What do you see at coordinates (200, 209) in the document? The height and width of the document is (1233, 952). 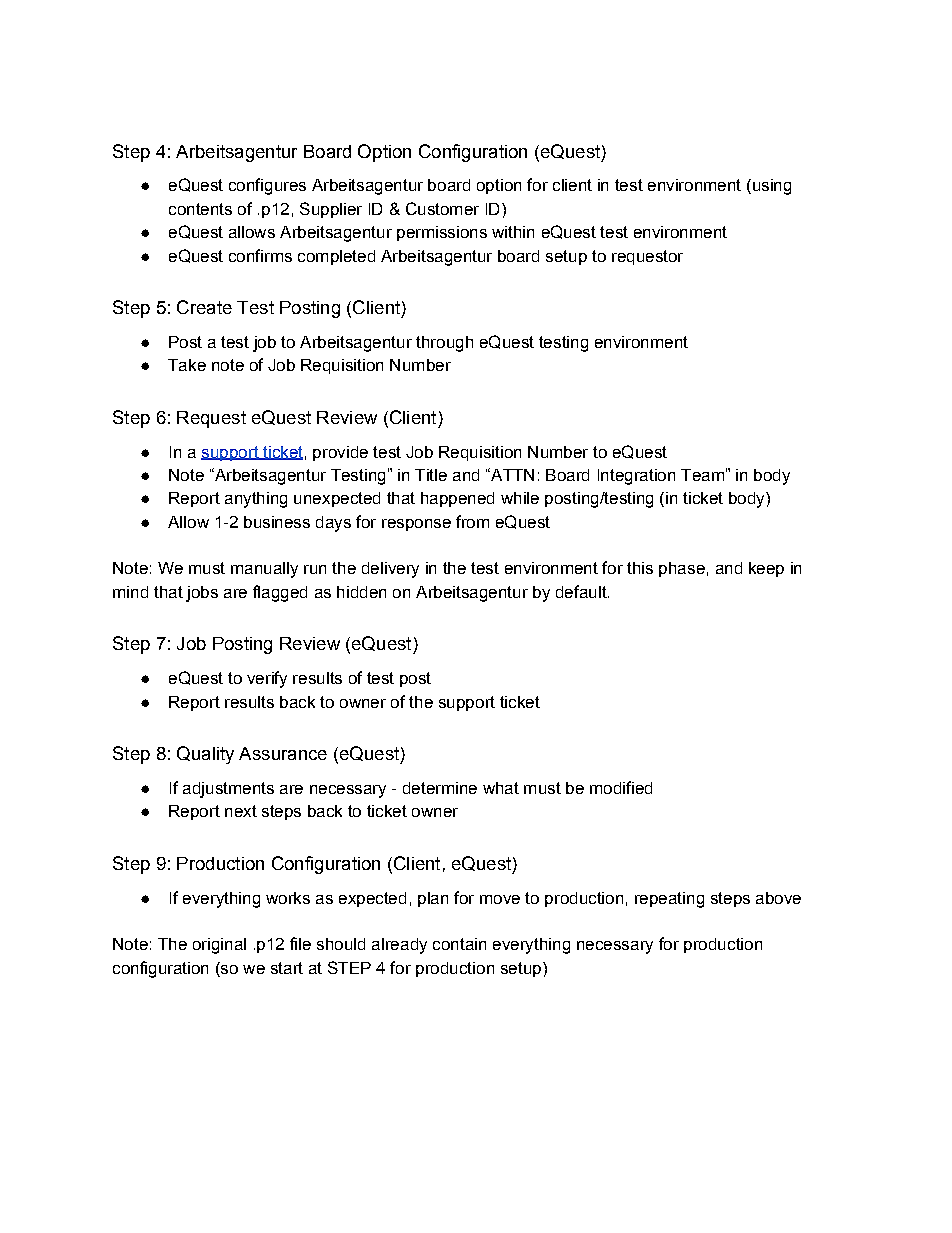 I see `contents` at bounding box center [200, 209].
